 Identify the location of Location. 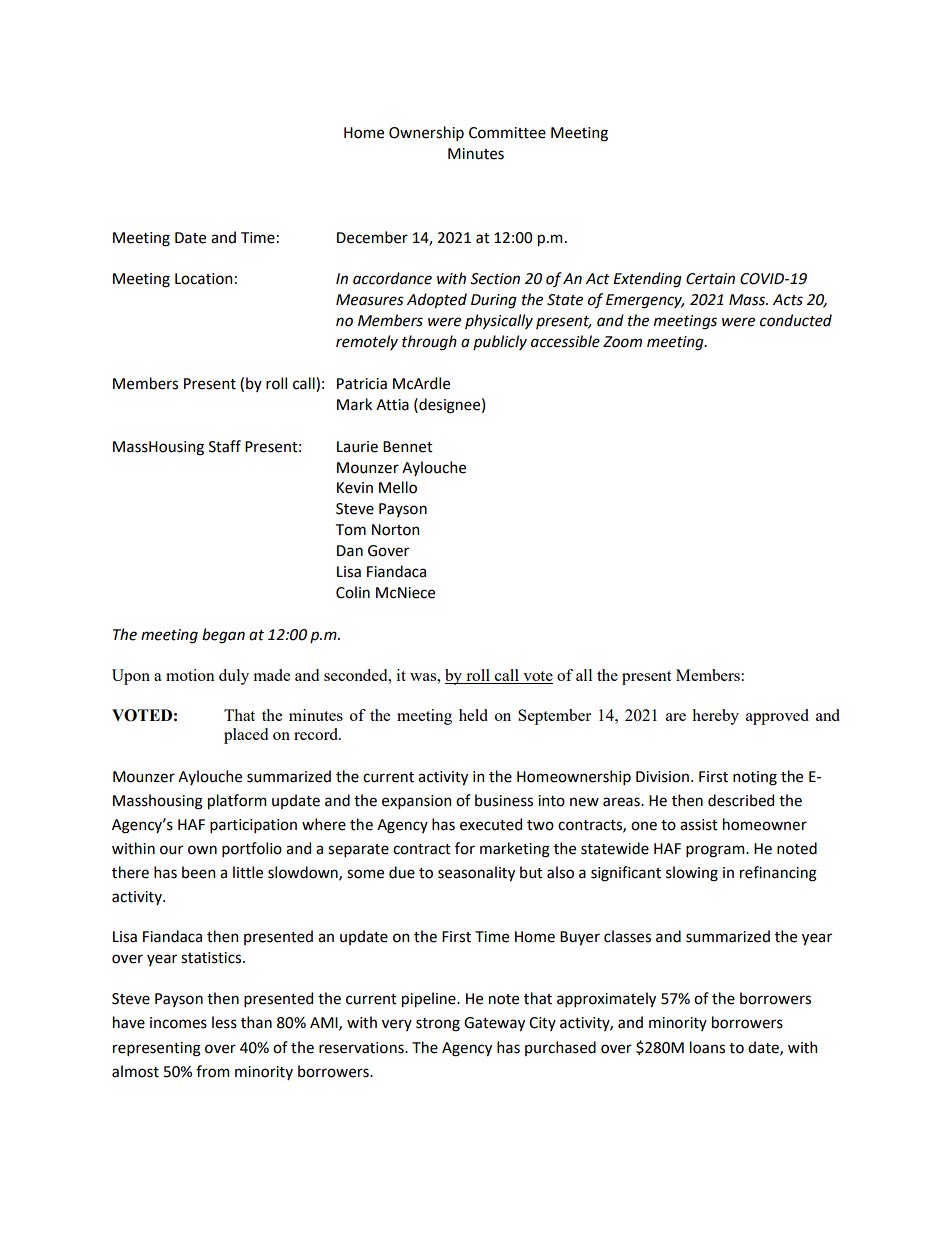
(203, 279).
